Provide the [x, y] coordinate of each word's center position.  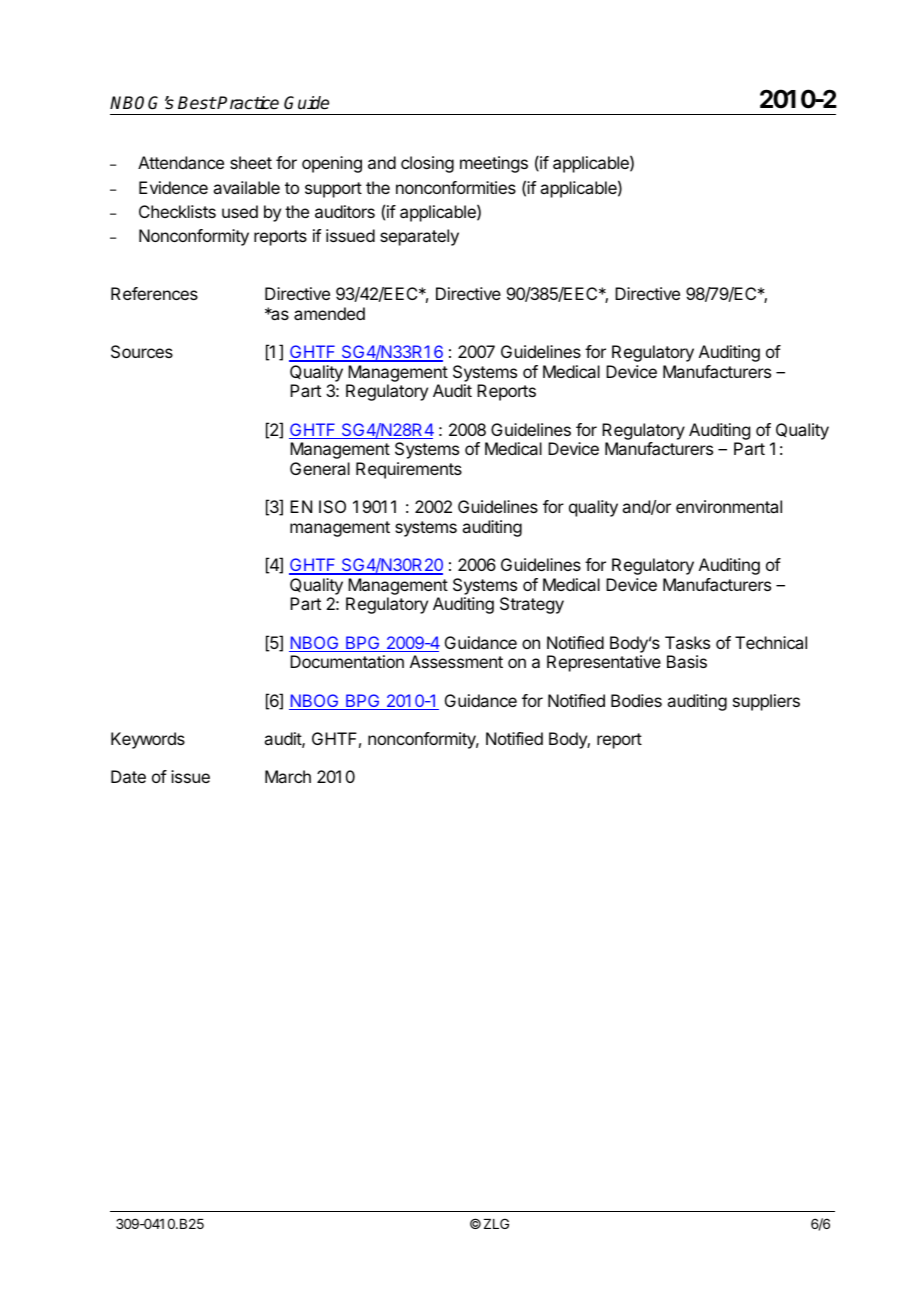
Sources [142, 351]
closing [427, 164]
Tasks [687, 642]
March [288, 776]
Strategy [532, 605]
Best [197, 103]
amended [329, 313]
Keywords [148, 740]
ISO [332, 506]
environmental [729, 506]
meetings [494, 164]
